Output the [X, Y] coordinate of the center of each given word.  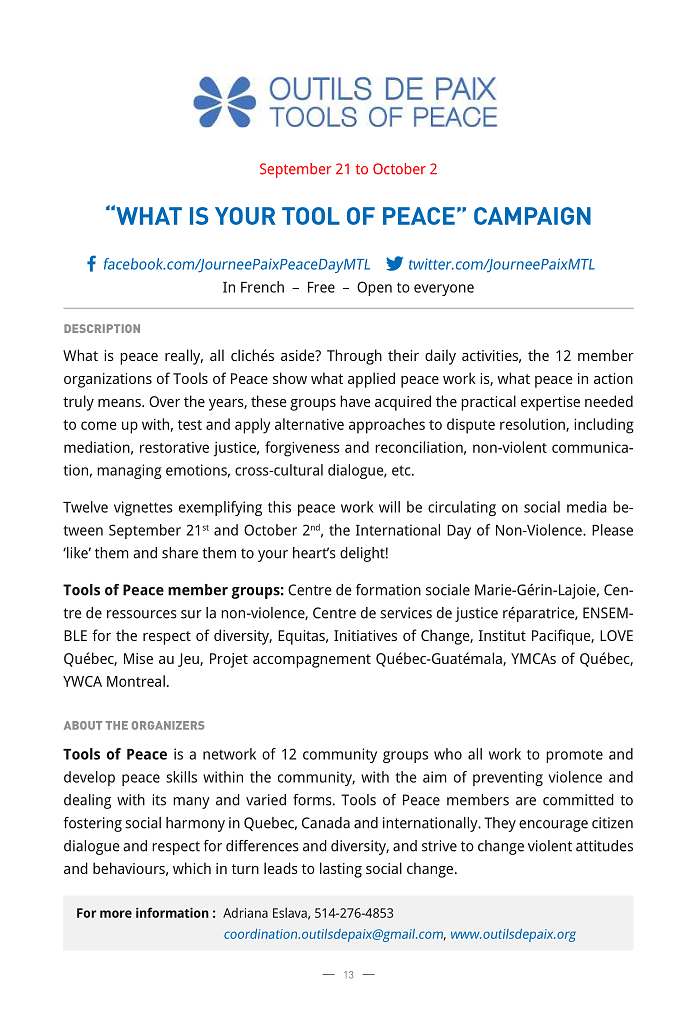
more [116, 914]
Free [321, 287]
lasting [341, 870]
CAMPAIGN [532, 216]
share [180, 553]
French [262, 287]
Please [612, 530]
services [406, 613]
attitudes [604, 846]
